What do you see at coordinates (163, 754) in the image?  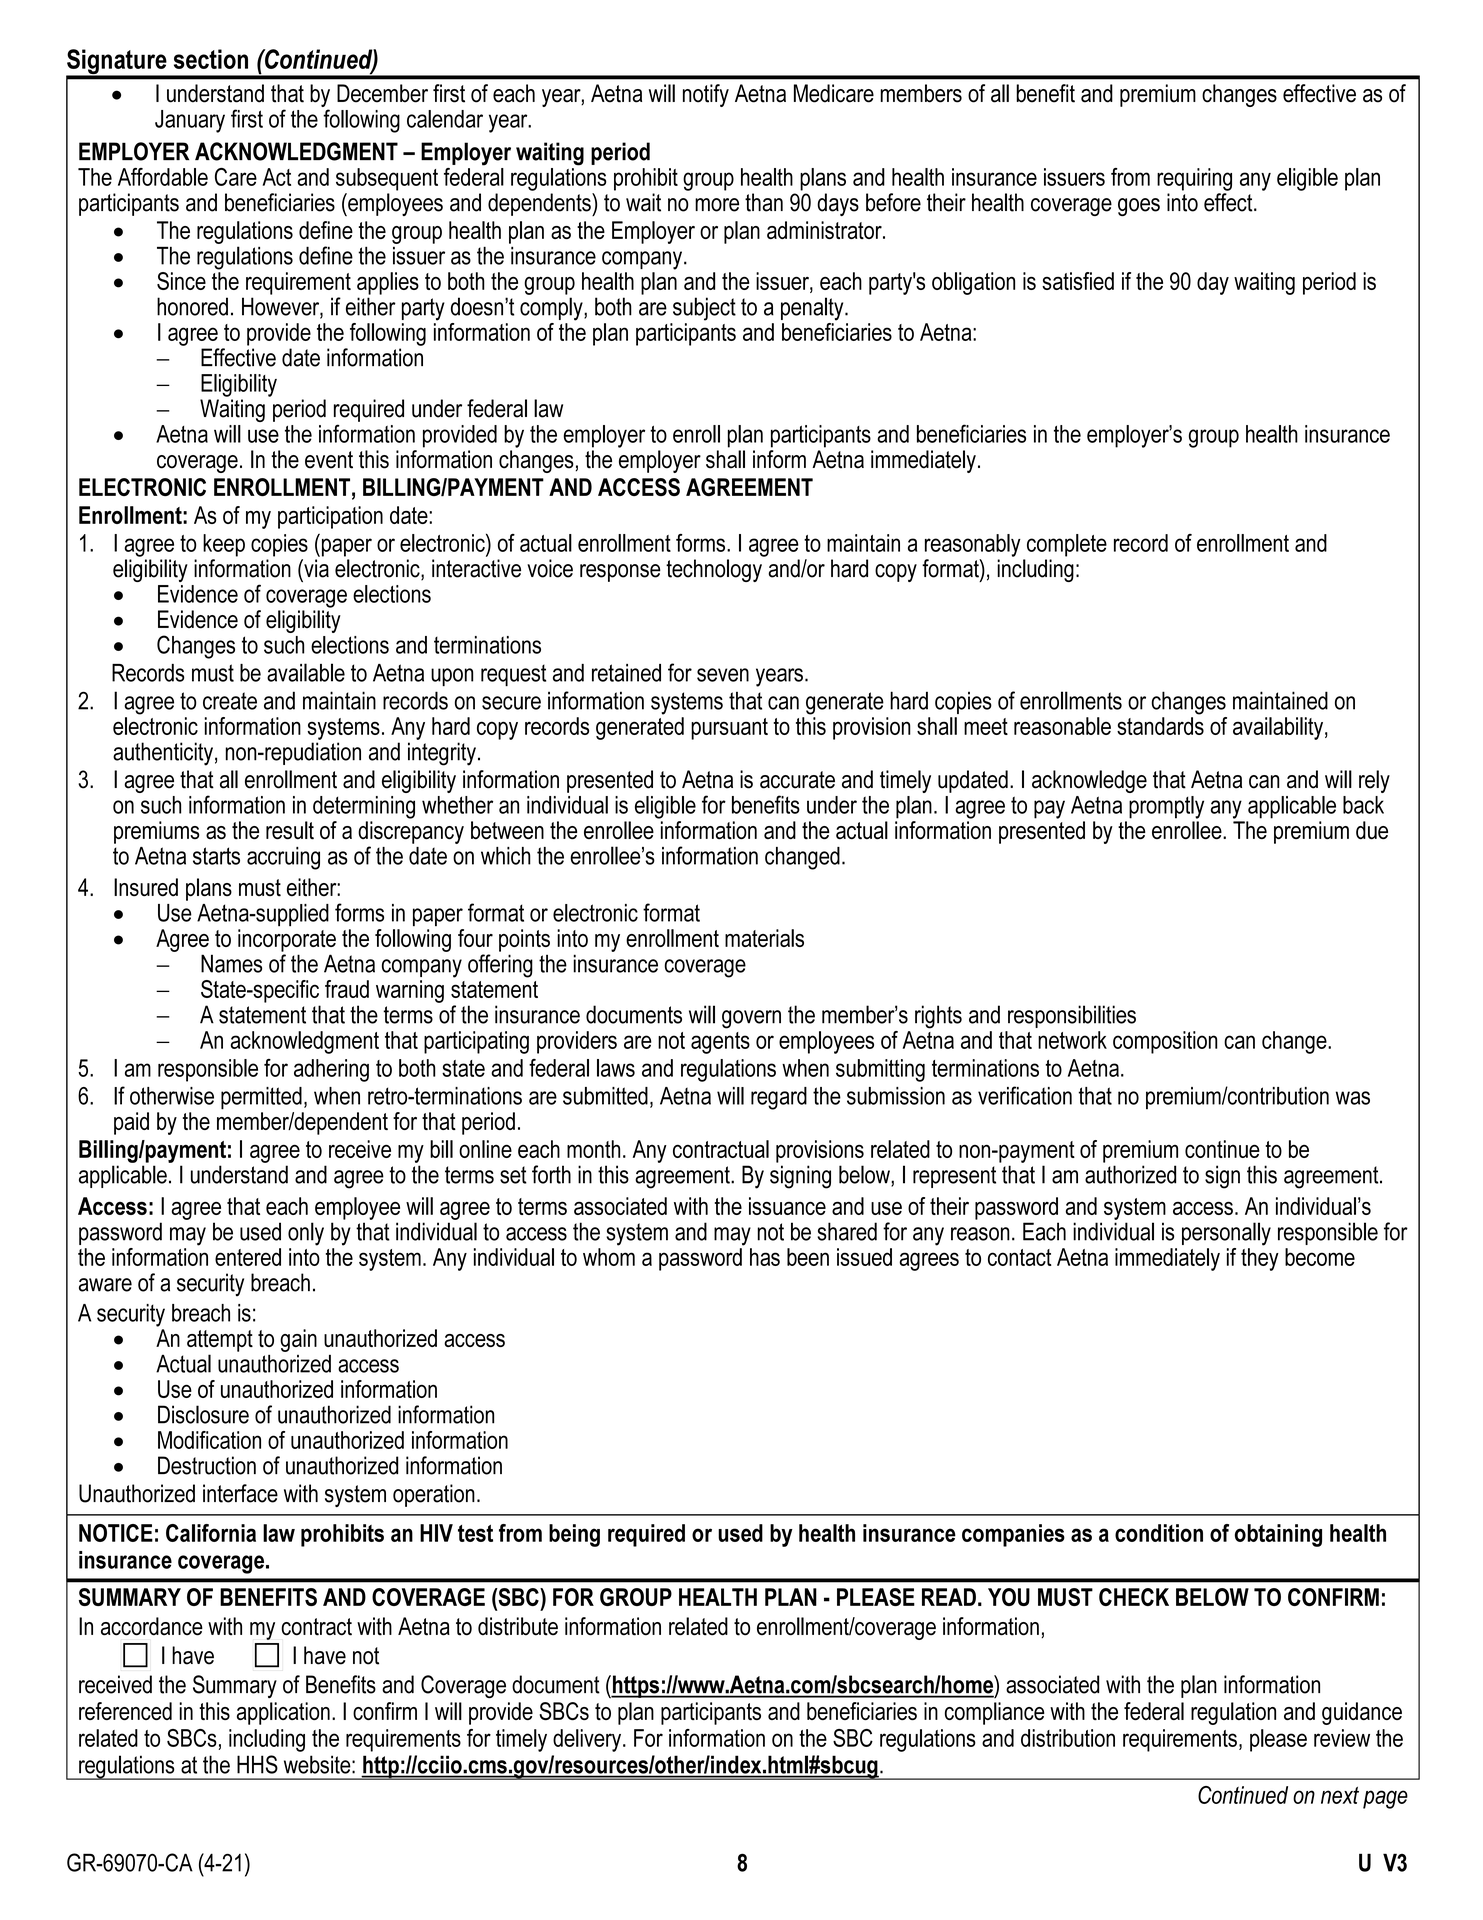 I see `authenticity` at bounding box center [163, 754].
